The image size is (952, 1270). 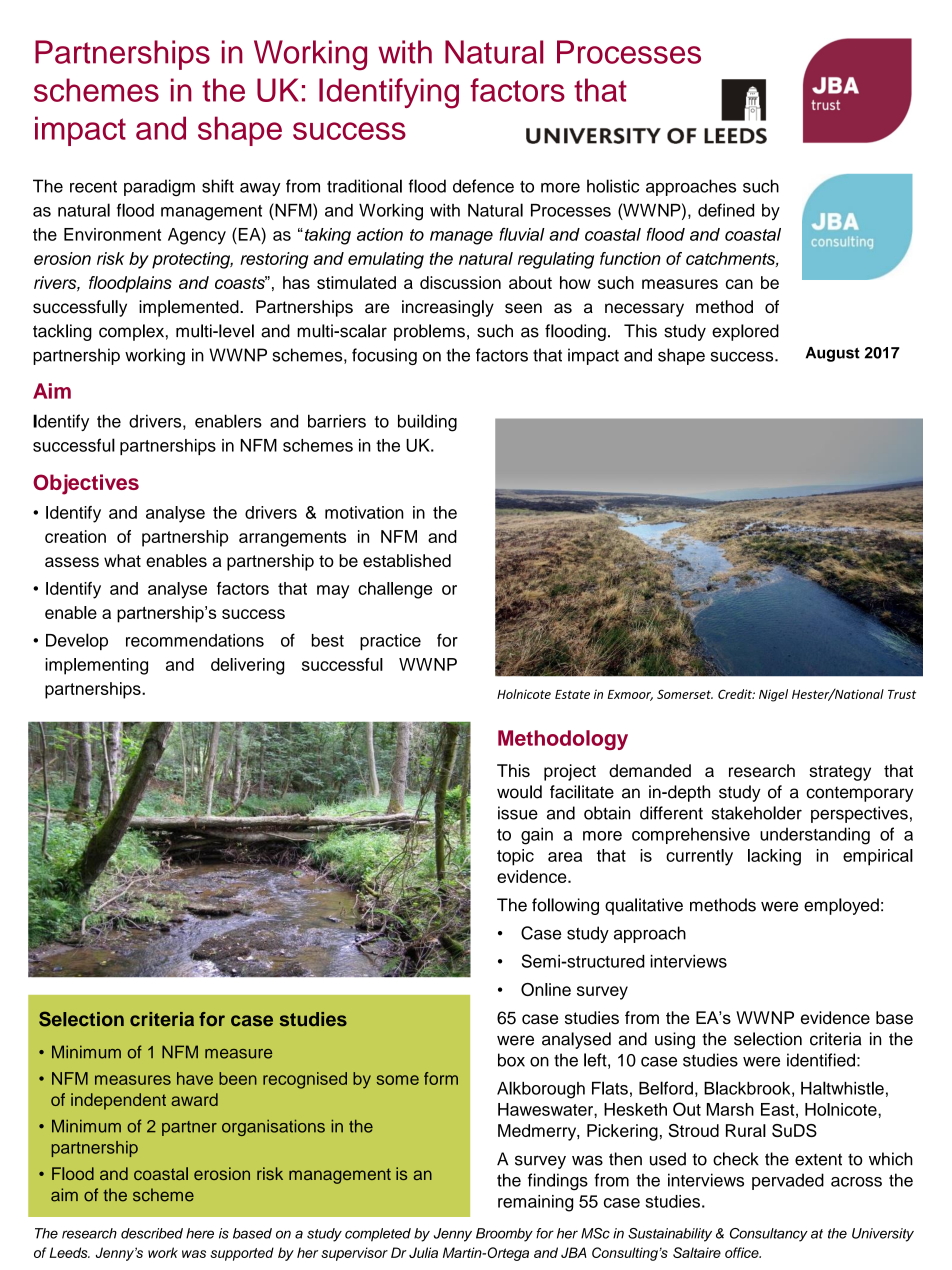 I want to click on topic, so click(x=515, y=857).
